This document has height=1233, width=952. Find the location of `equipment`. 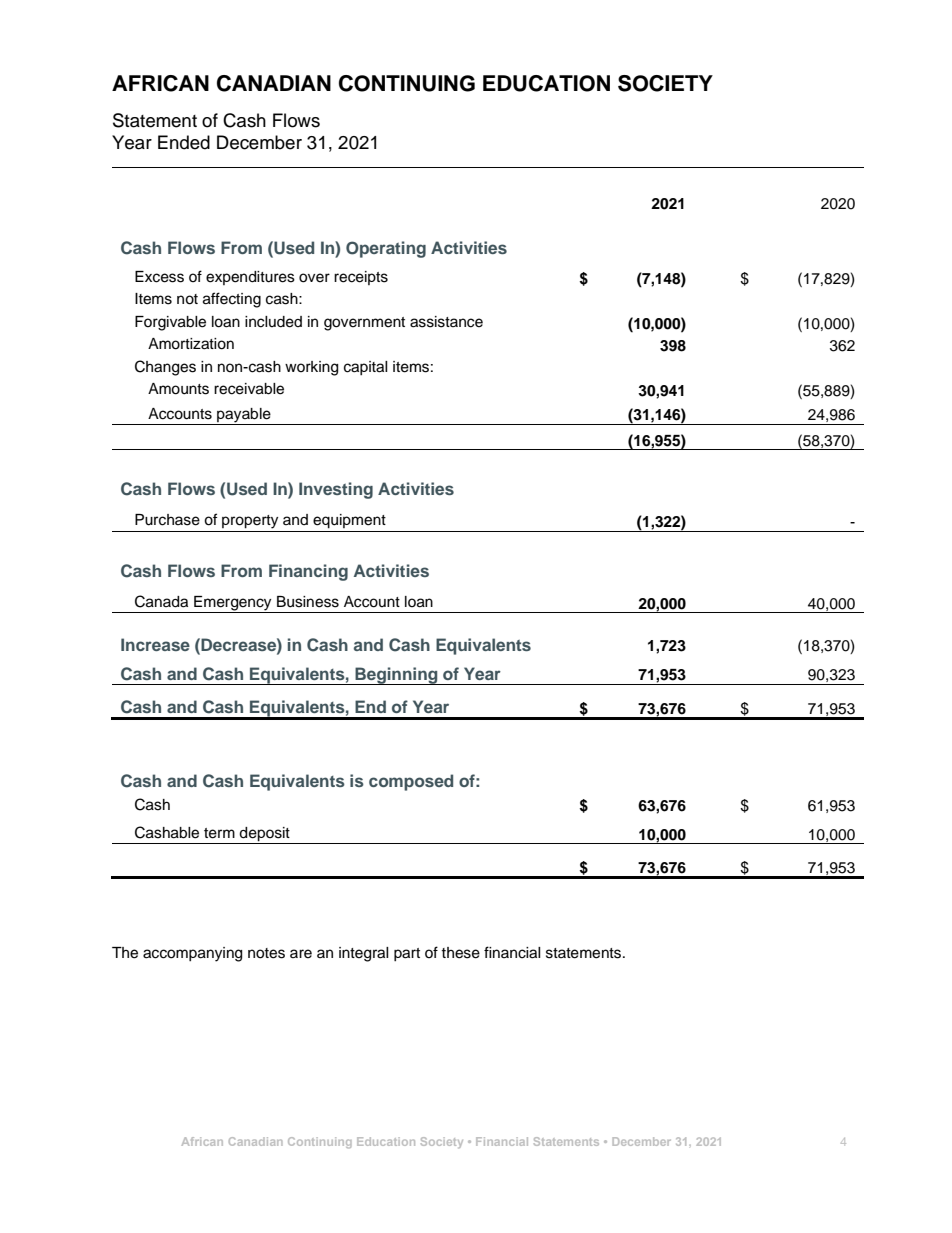

equipment is located at coordinates (349, 521).
